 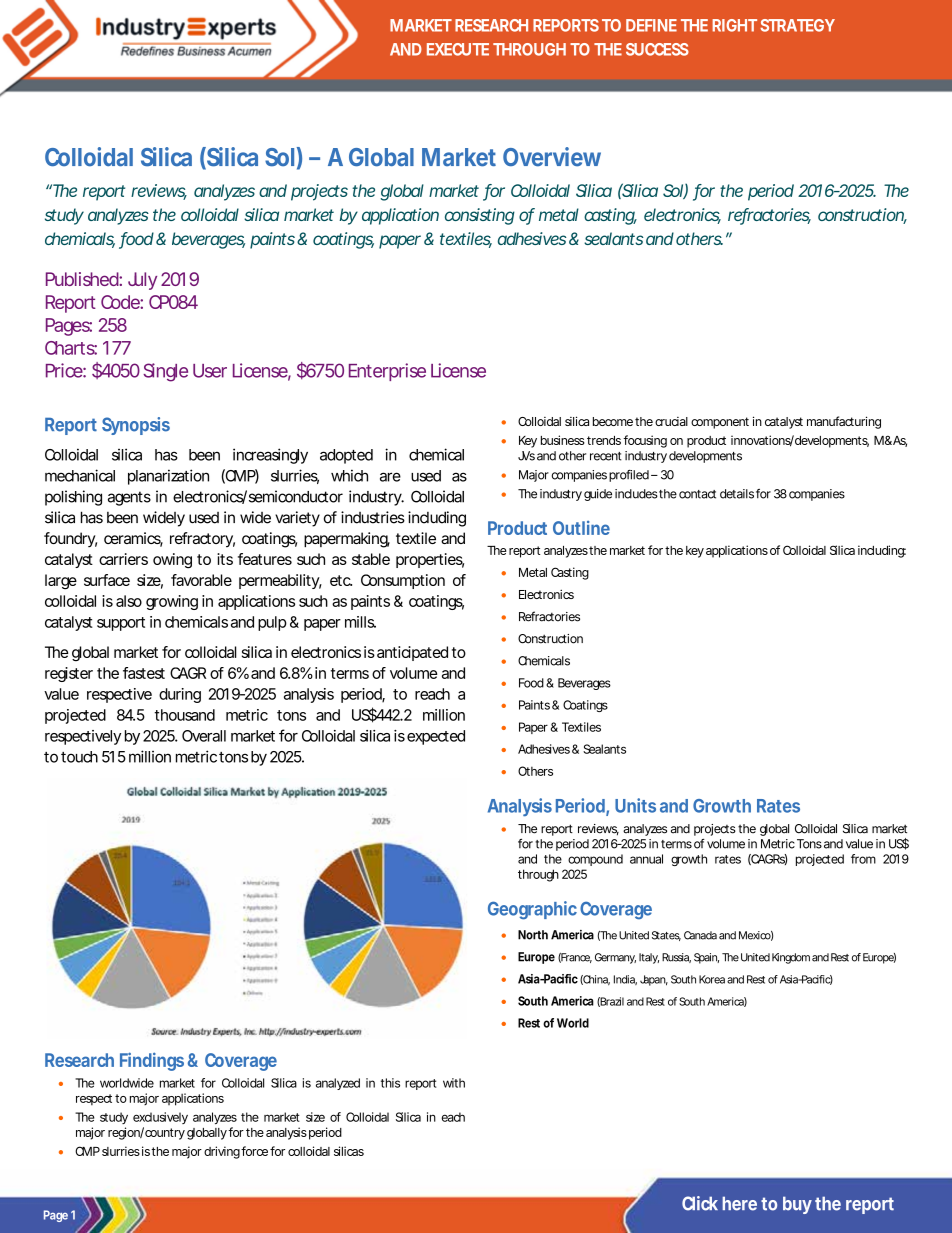 What do you see at coordinates (222, 1152) in the page?
I see `driving` at bounding box center [222, 1152].
